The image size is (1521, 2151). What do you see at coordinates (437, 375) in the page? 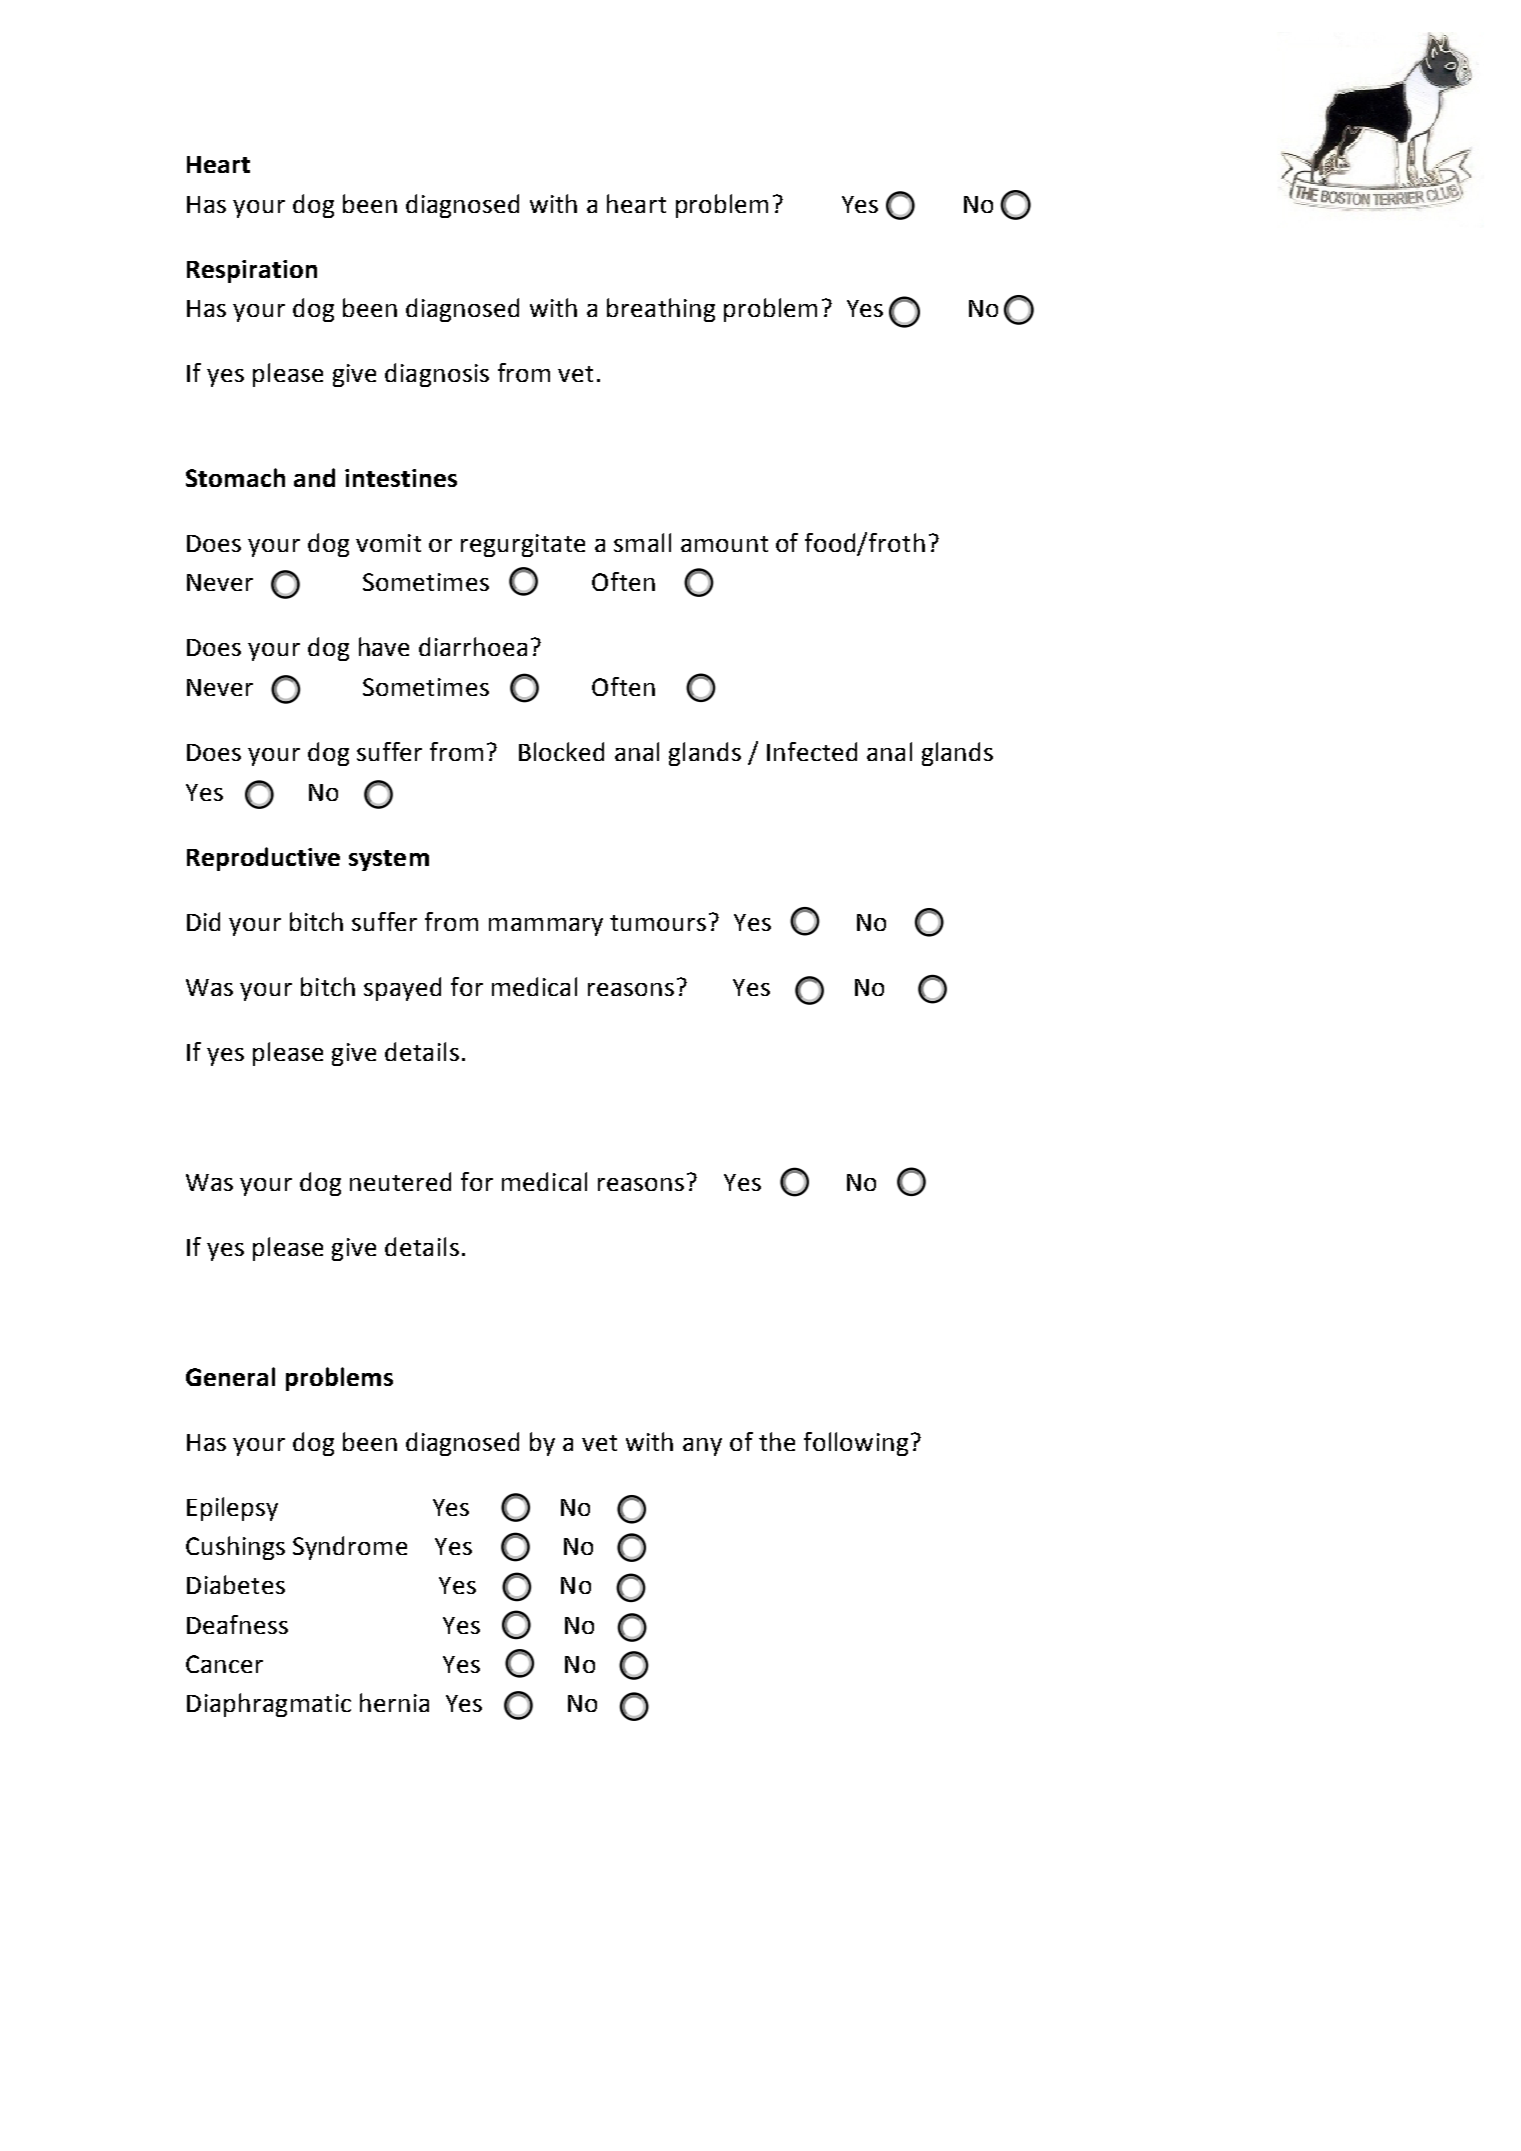
I see `diagnosis` at bounding box center [437, 375].
